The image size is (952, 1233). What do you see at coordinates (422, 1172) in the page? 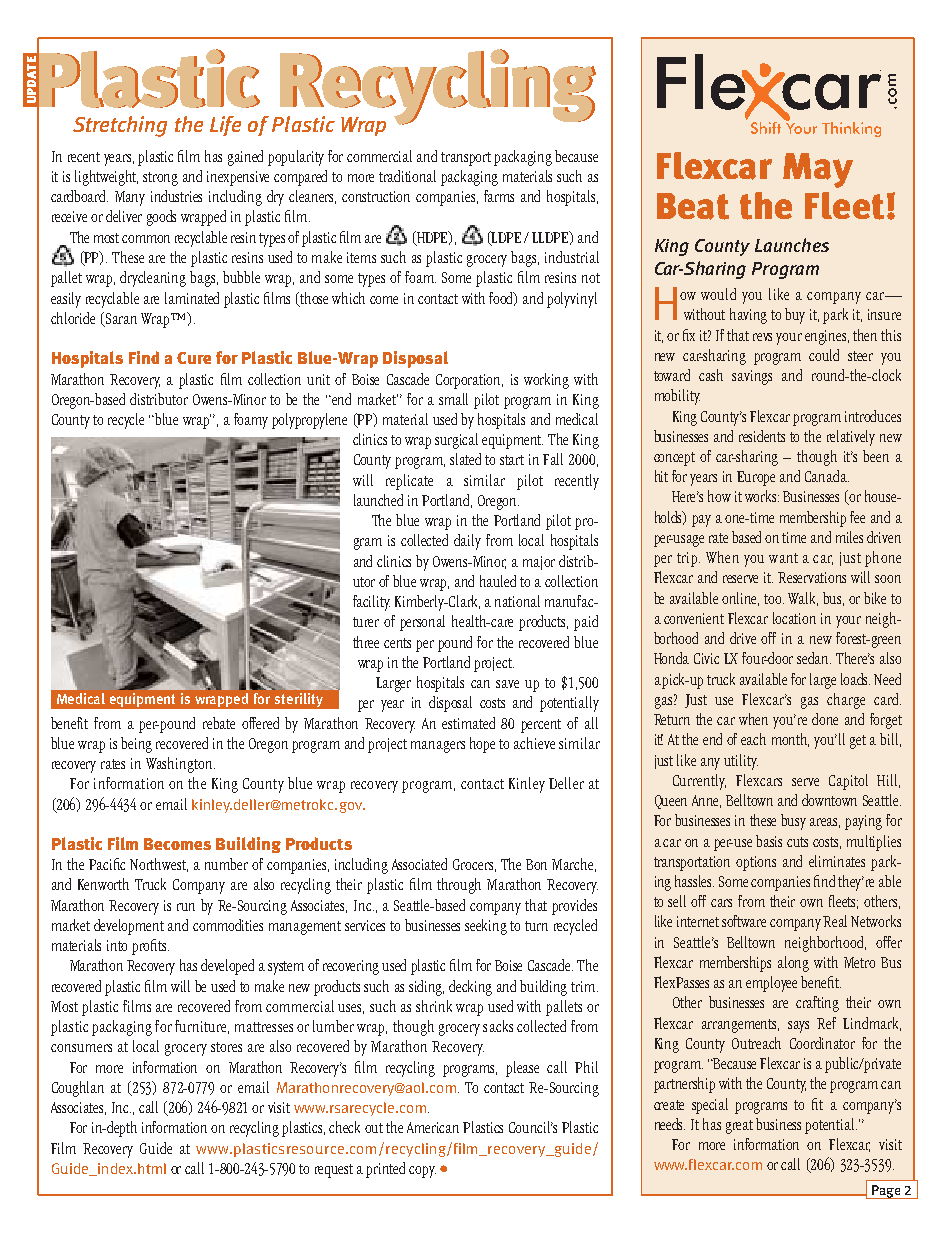
I see `copy` at bounding box center [422, 1172].
